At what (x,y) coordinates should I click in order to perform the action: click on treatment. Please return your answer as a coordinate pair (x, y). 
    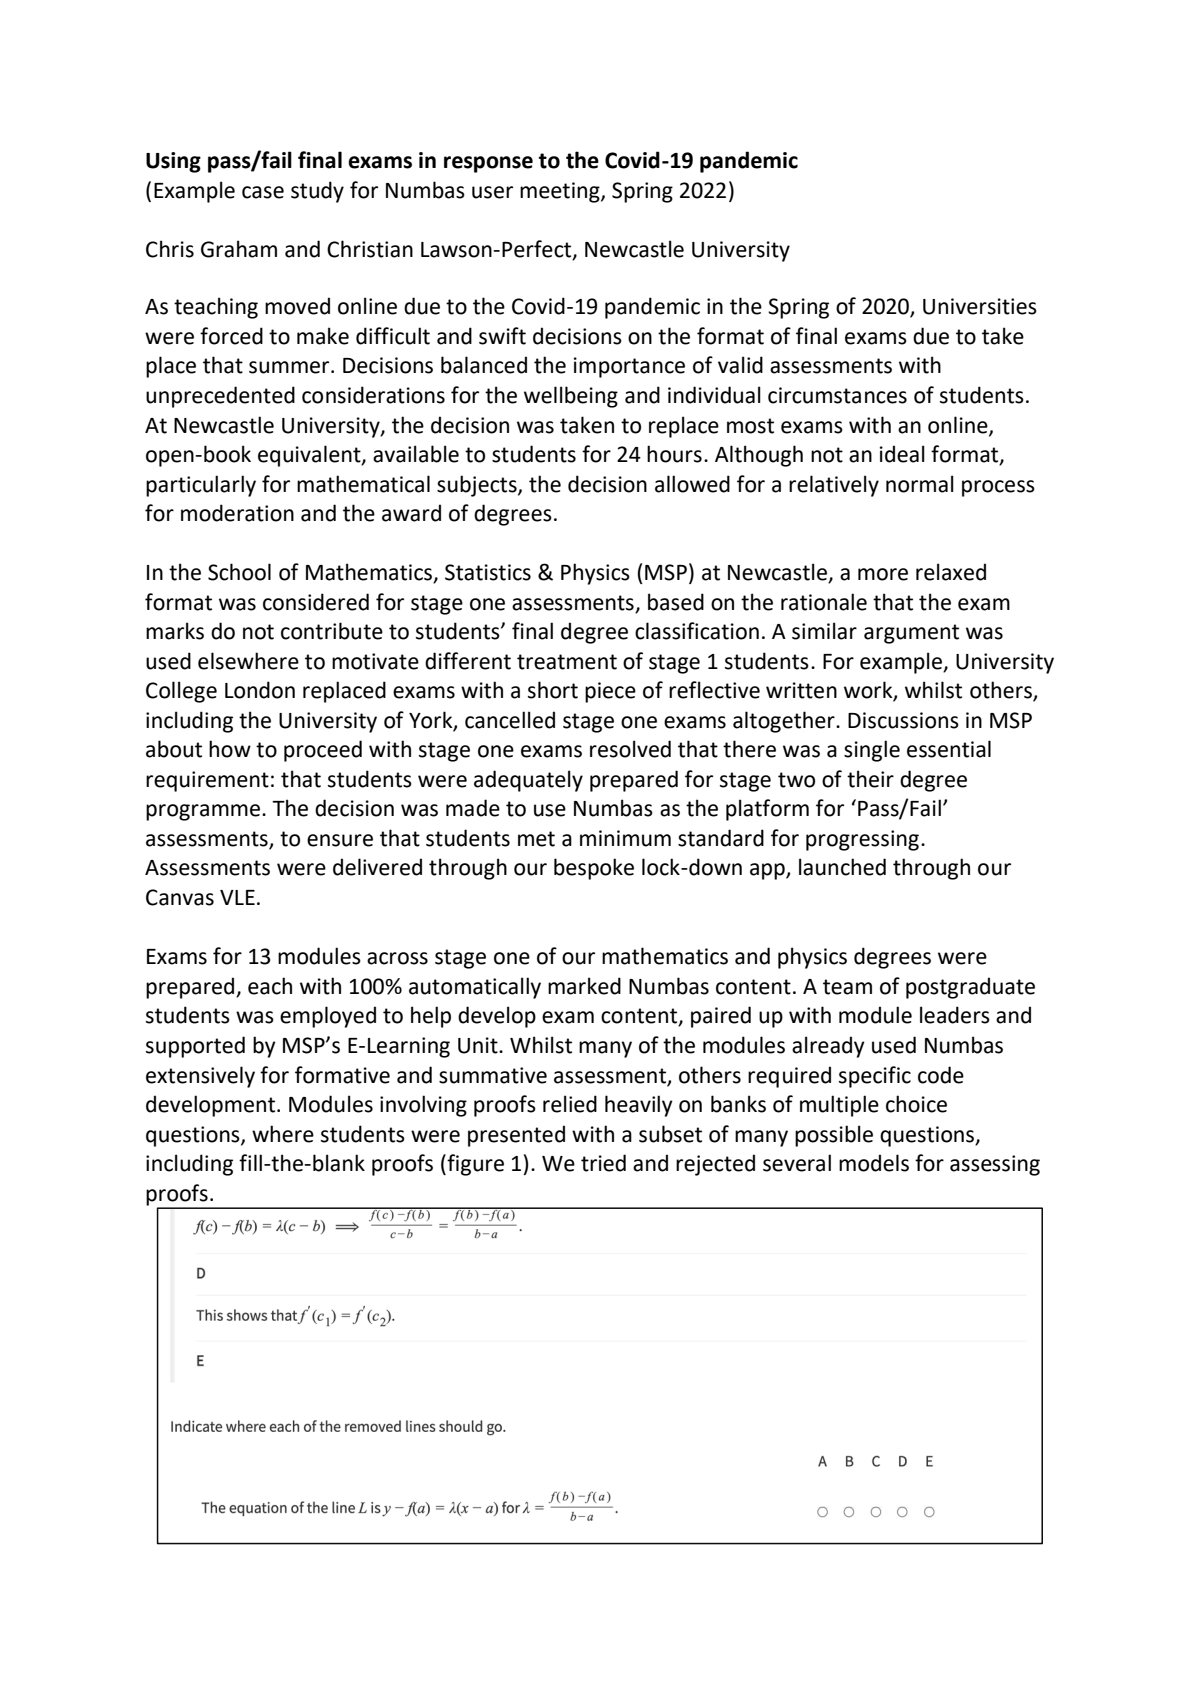
    Looking at the image, I should click on (567, 662).
